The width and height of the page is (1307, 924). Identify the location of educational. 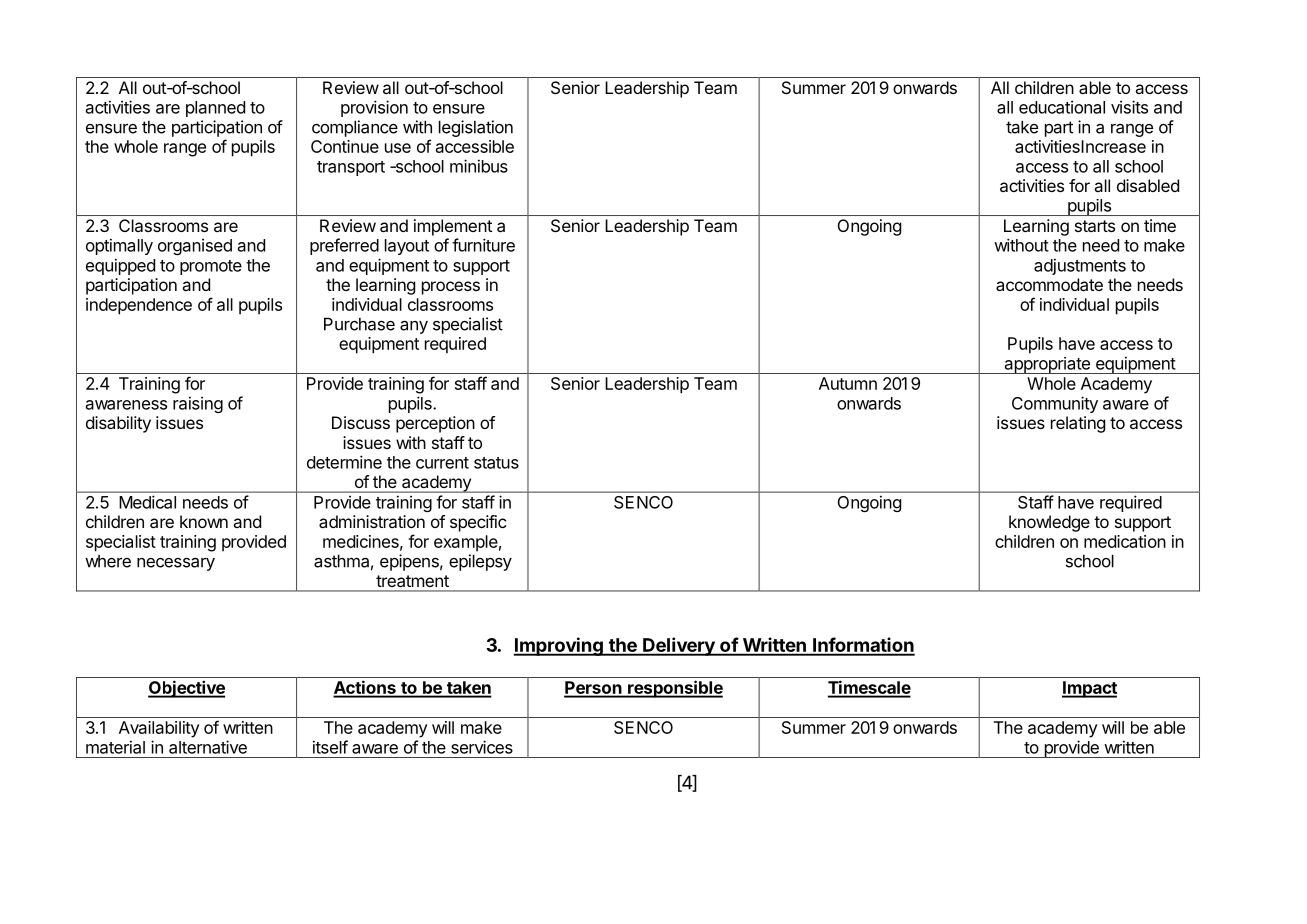
(1062, 107).
